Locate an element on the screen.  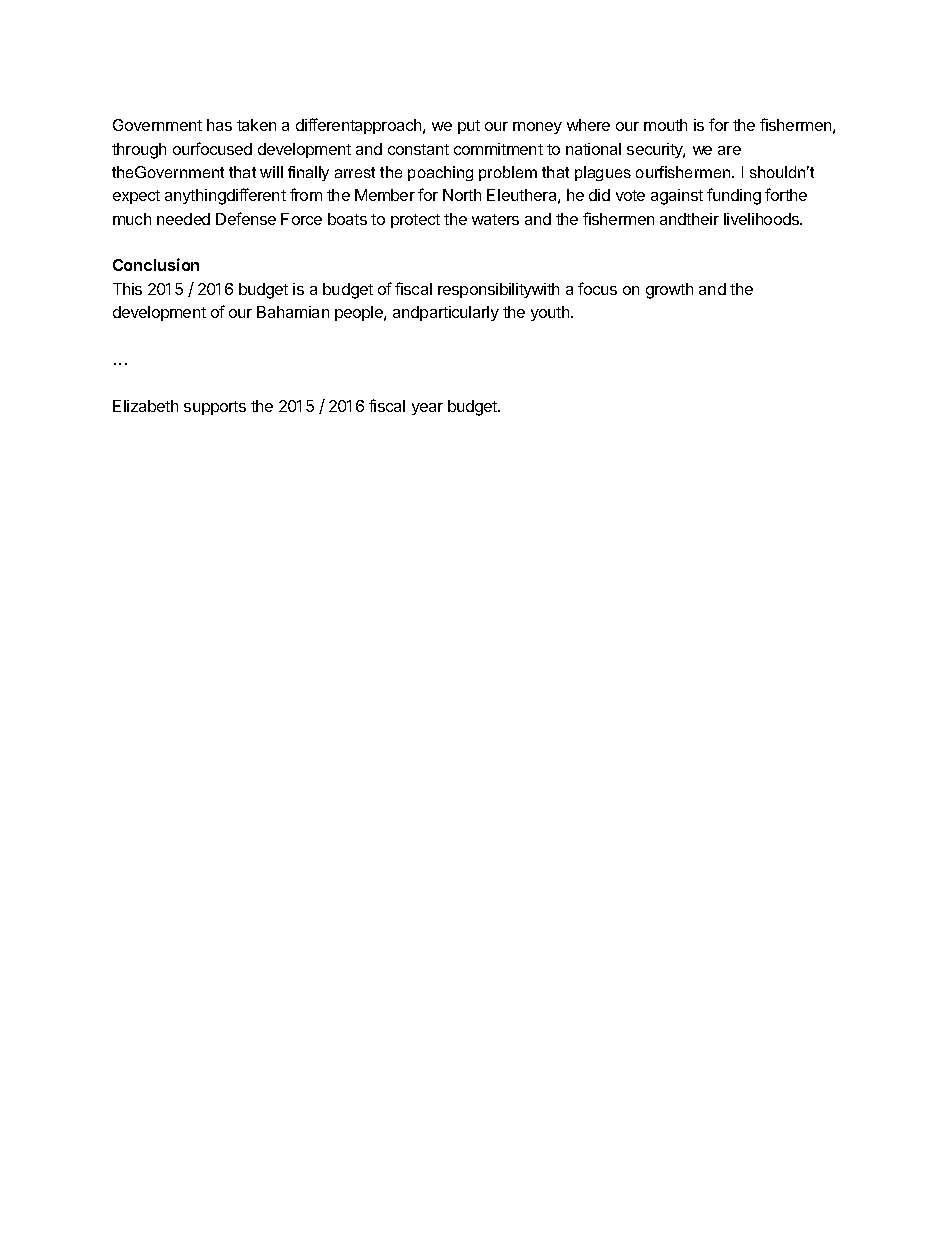
put is located at coordinates (469, 127).
